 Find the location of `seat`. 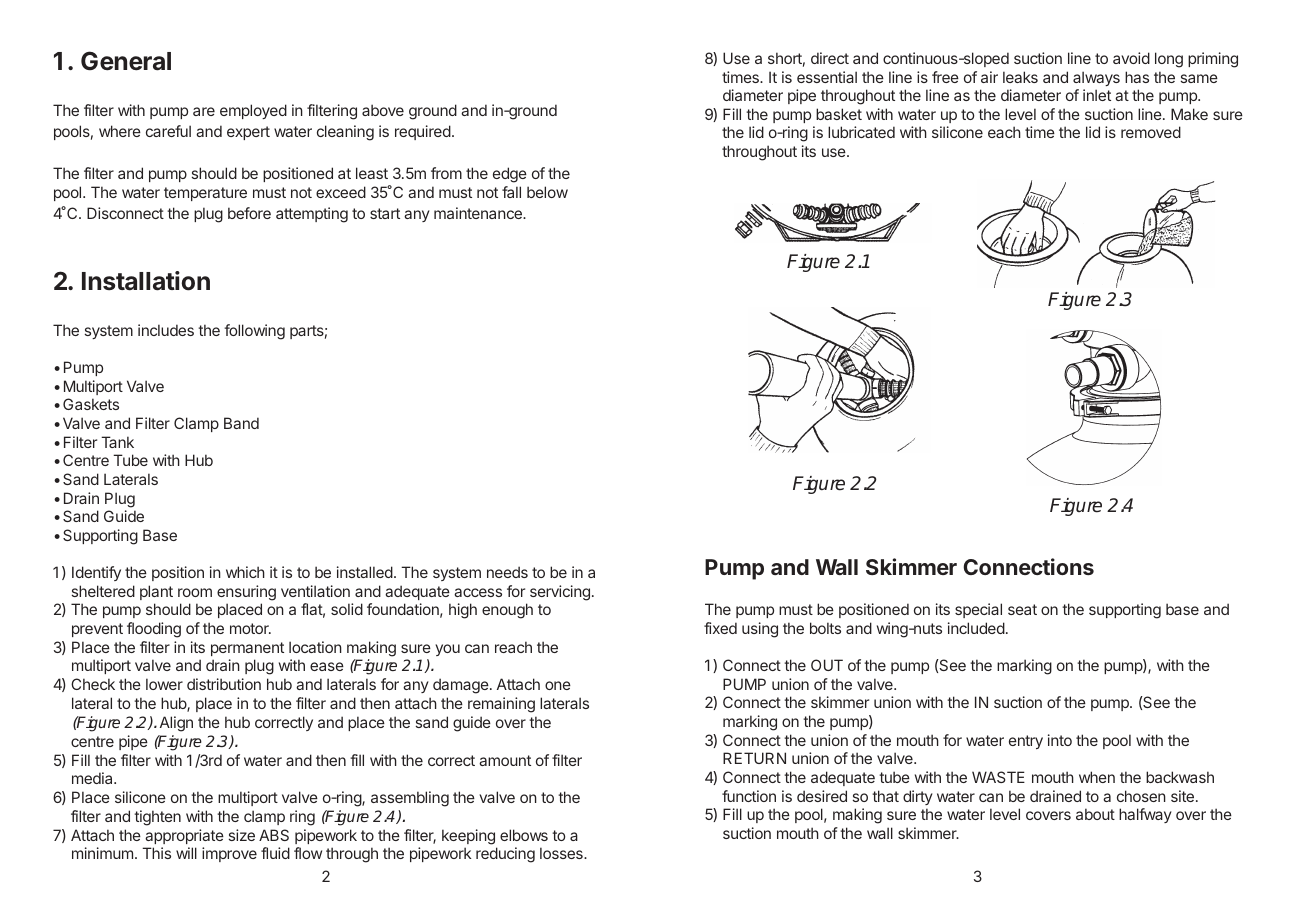

seat is located at coordinates (1022, 609).
